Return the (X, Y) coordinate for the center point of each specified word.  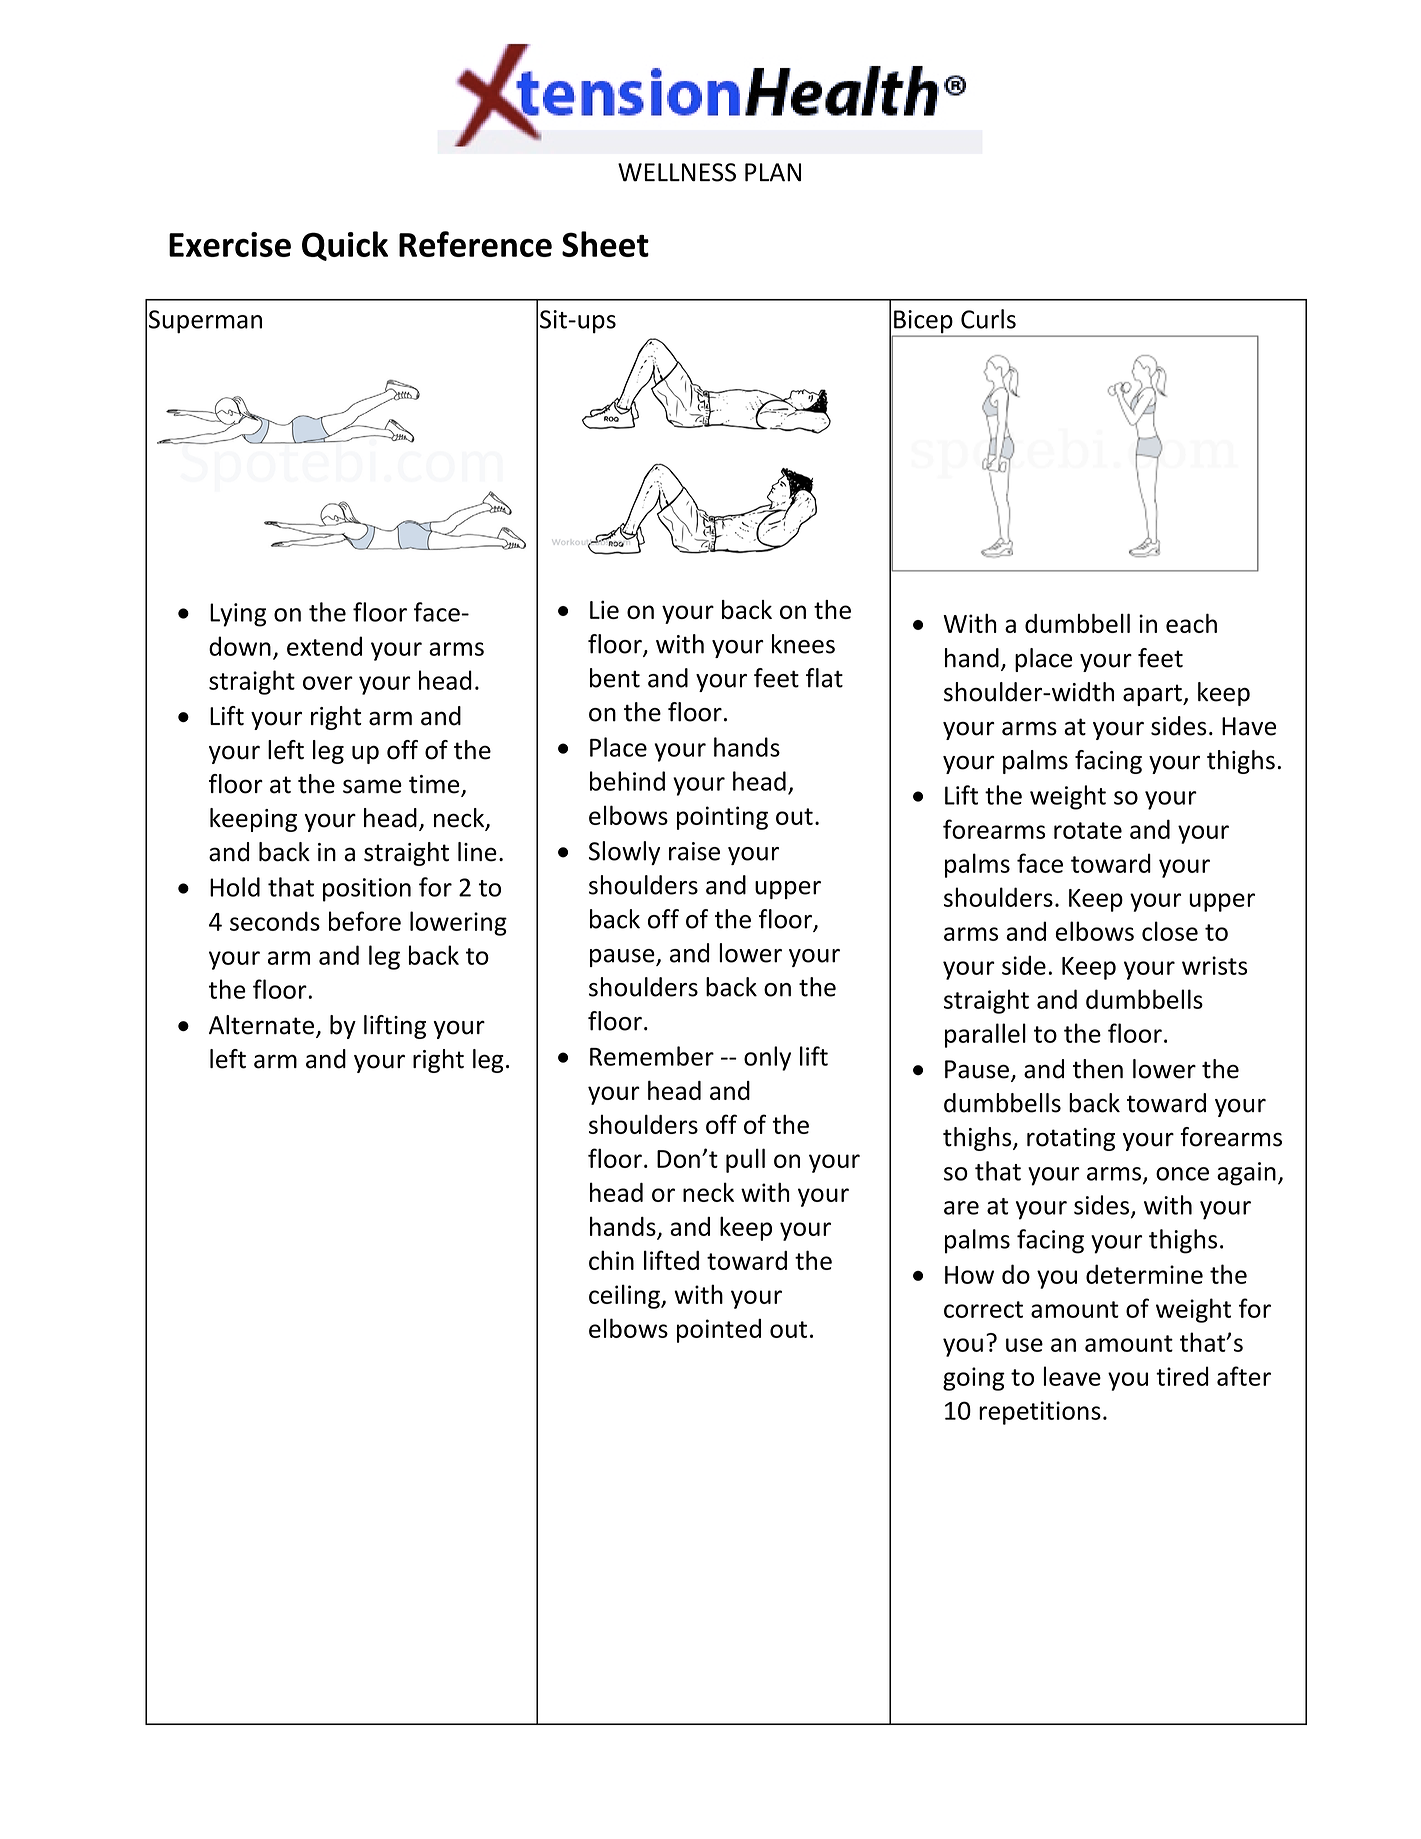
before (365, 921)
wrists (1214, 965)
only (767, 1058)
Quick (345, 246)
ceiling (625, 1296)
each (1191, 623)
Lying (238, 615)
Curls (988, 319)
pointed (719, 1331)
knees (803, 644)
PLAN (773, 172)
